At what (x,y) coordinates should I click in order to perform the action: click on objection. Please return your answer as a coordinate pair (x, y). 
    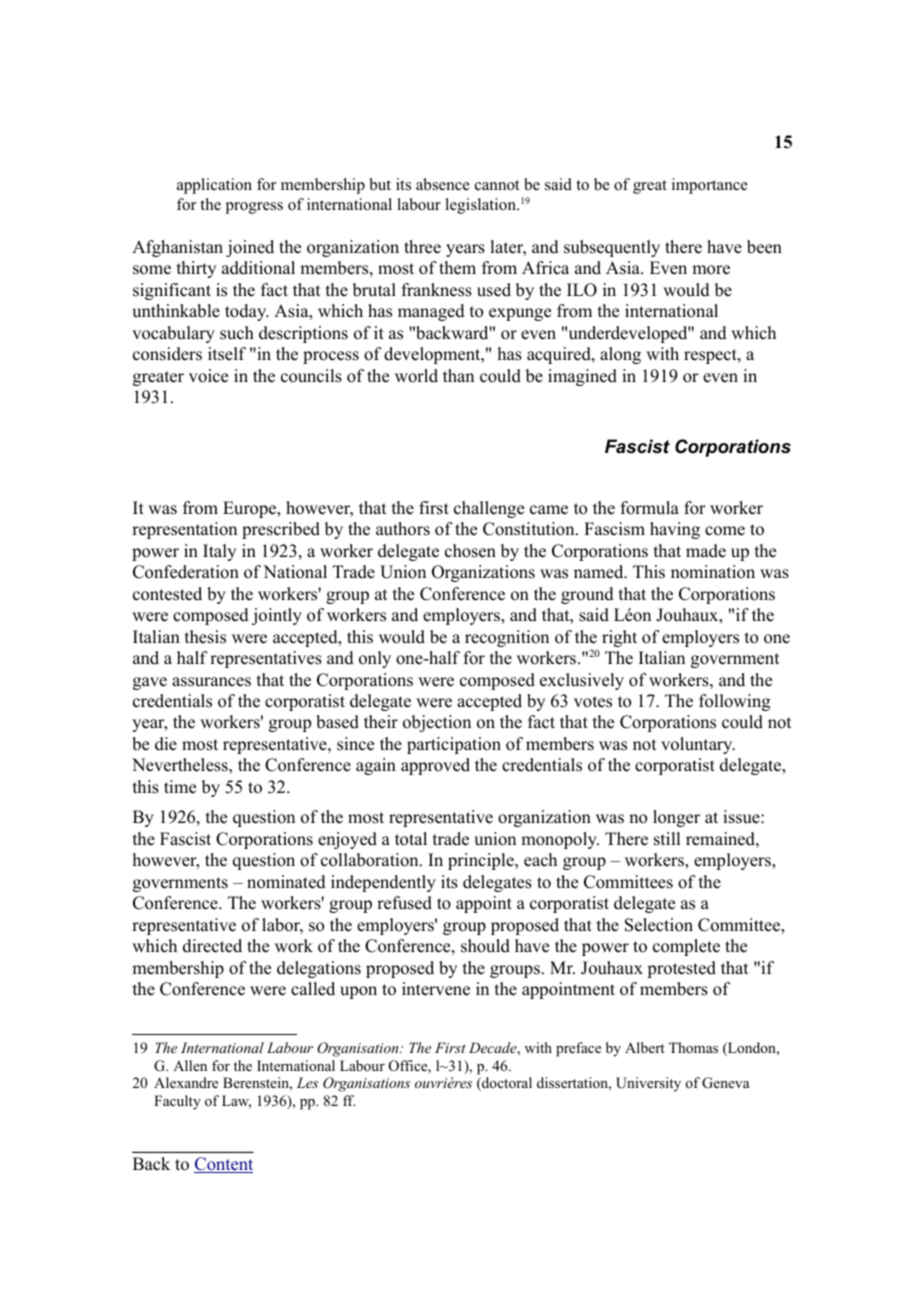
    Looking at the image, I should click on (437, 723).
